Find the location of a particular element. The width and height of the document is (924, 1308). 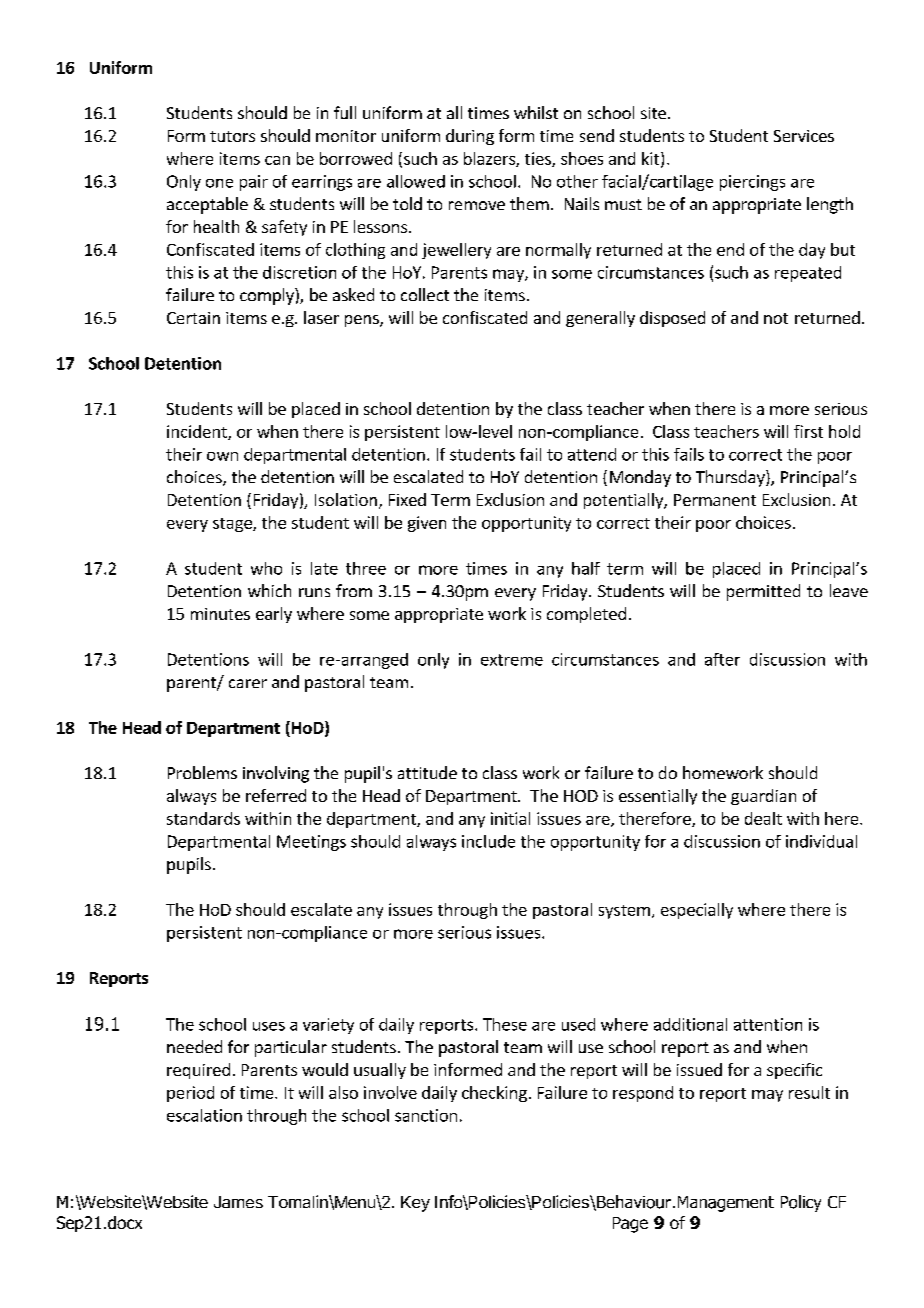

stage is located at coordinates (233, 525).
